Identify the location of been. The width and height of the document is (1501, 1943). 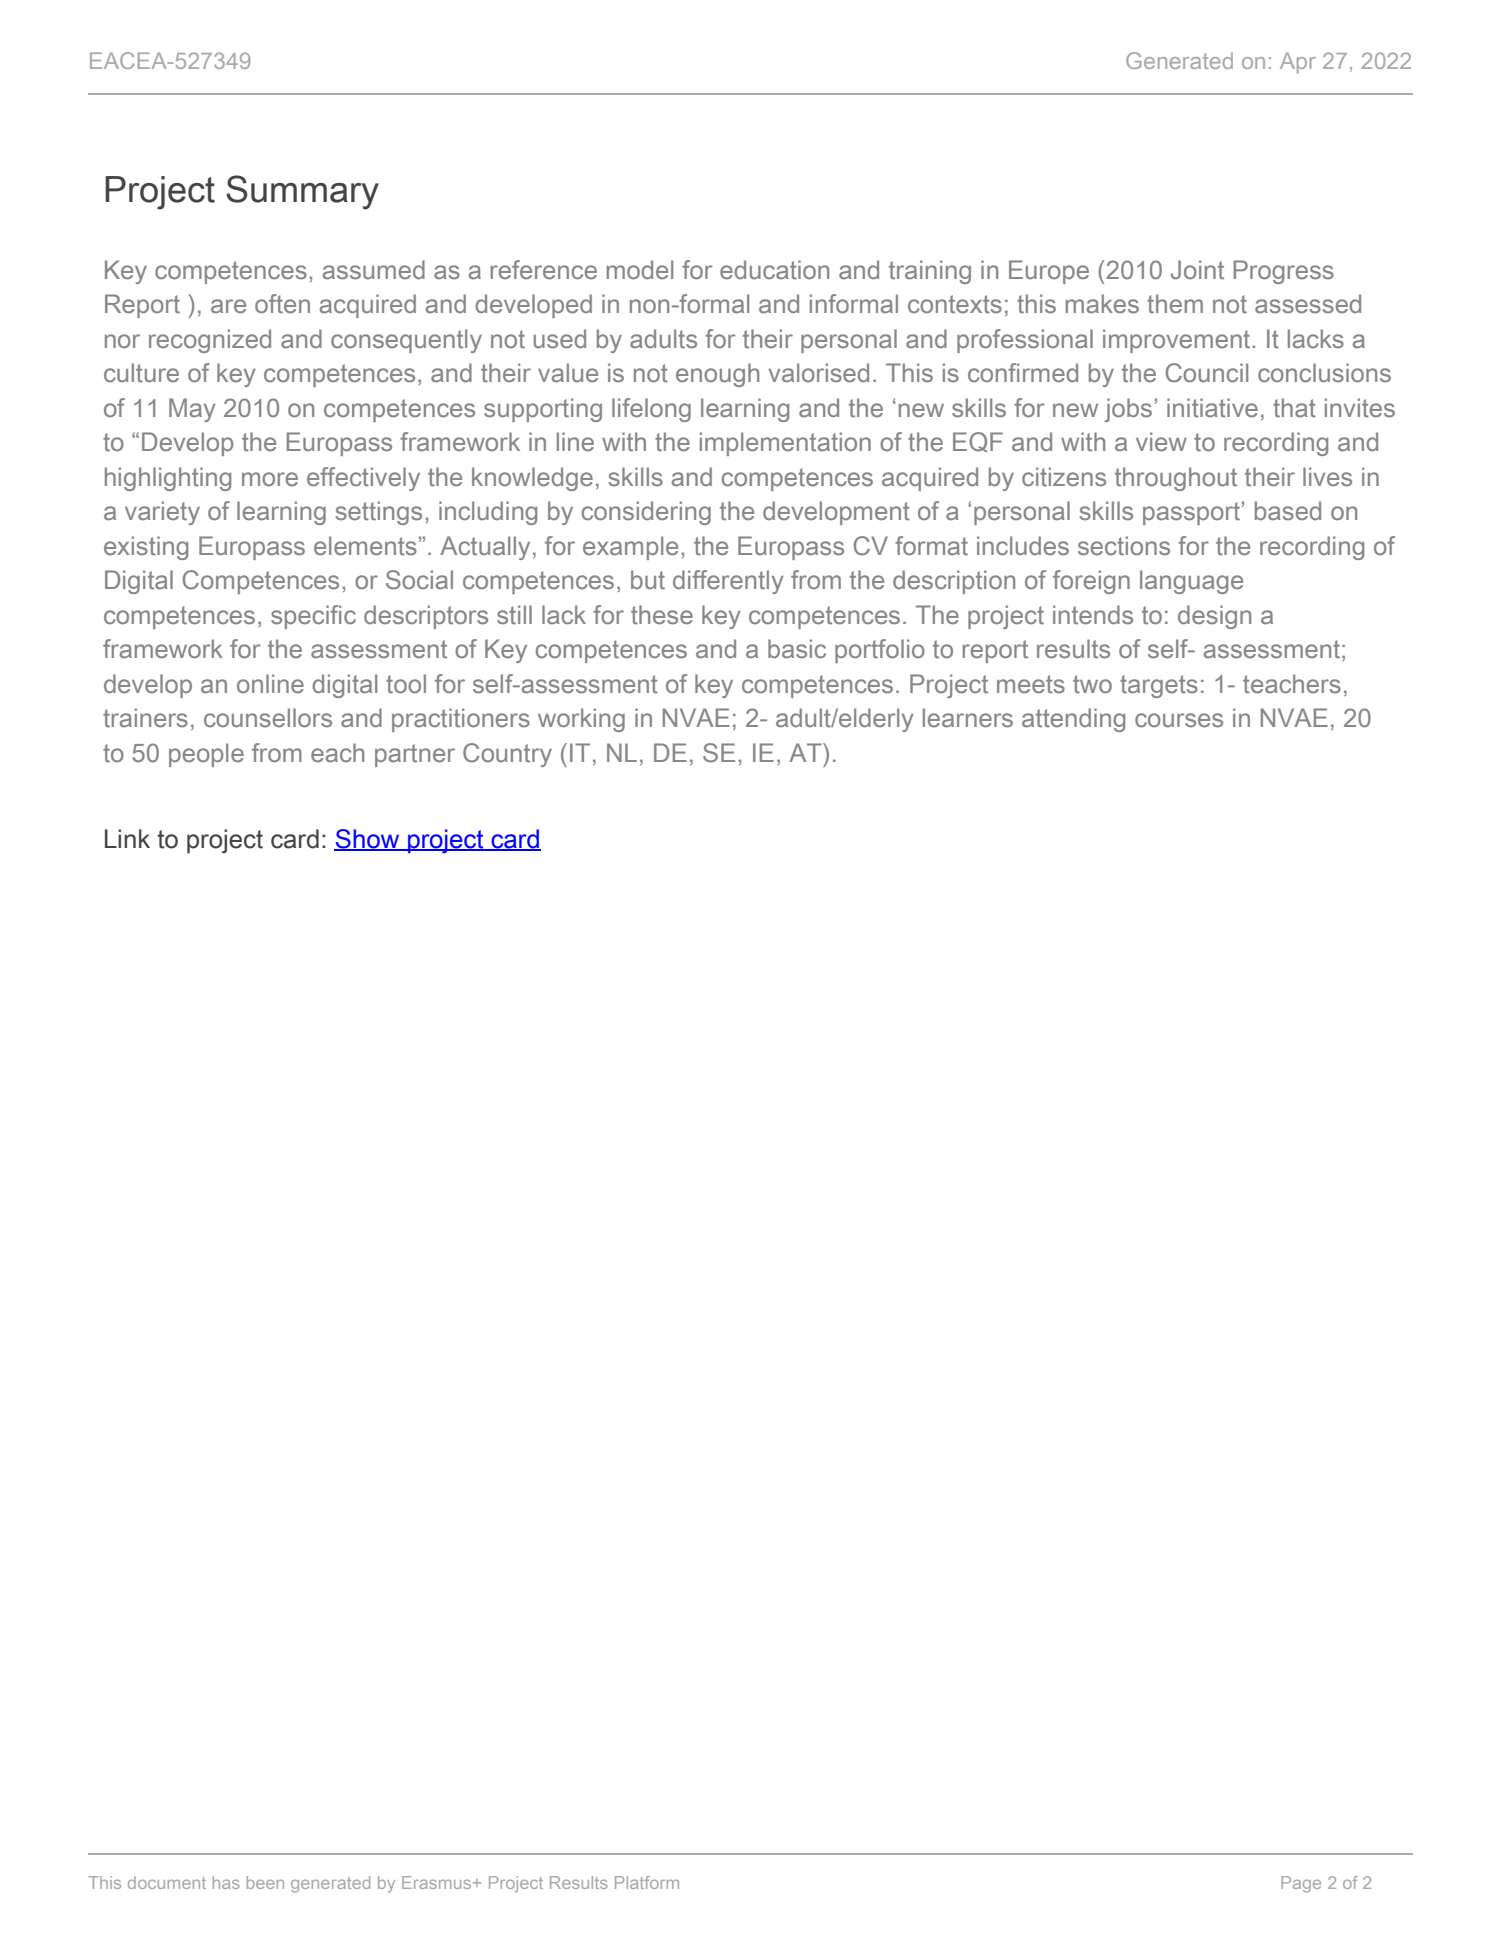
(265, 1882).
